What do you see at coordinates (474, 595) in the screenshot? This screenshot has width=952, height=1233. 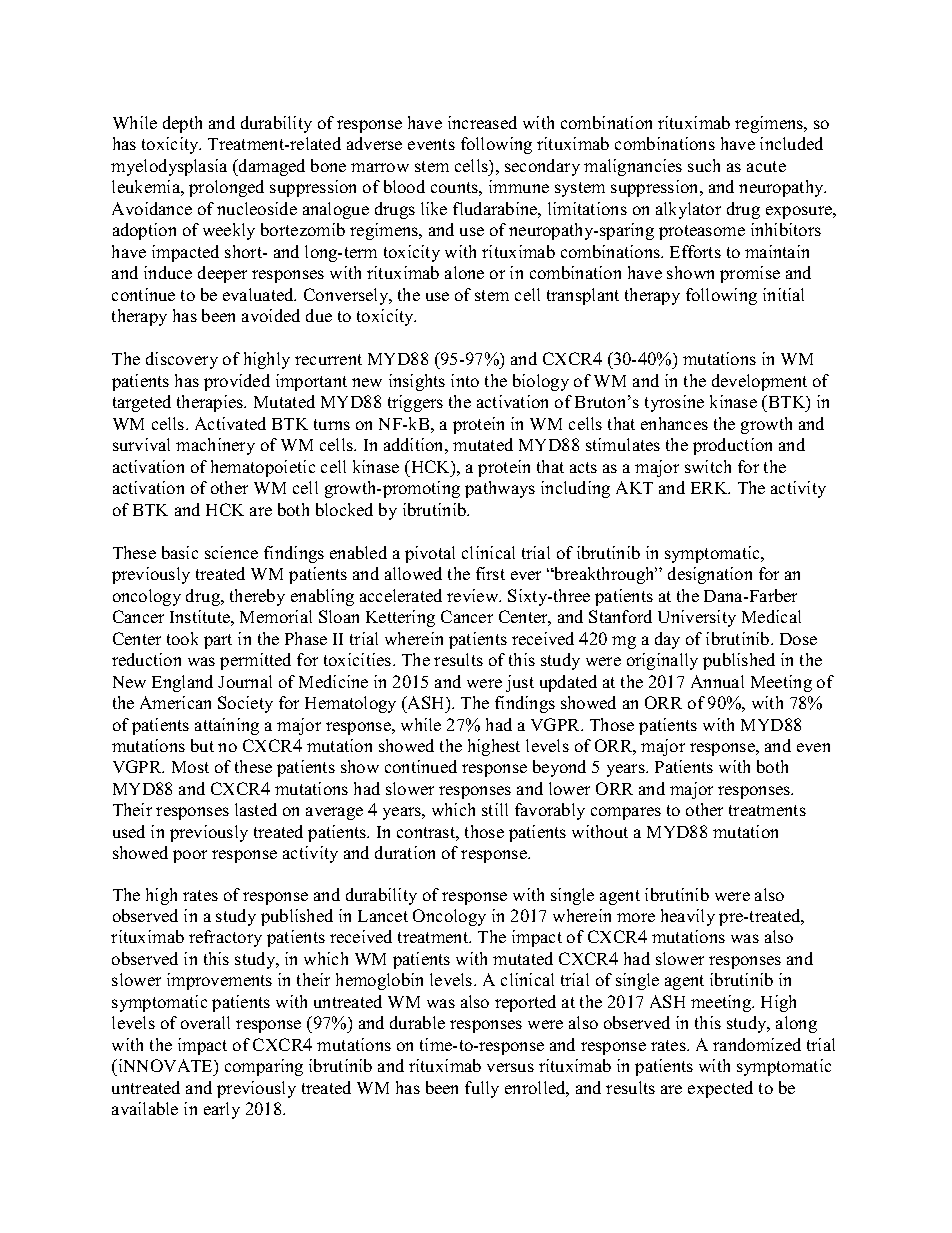 I see `review` at bounding box center [474, 595].
